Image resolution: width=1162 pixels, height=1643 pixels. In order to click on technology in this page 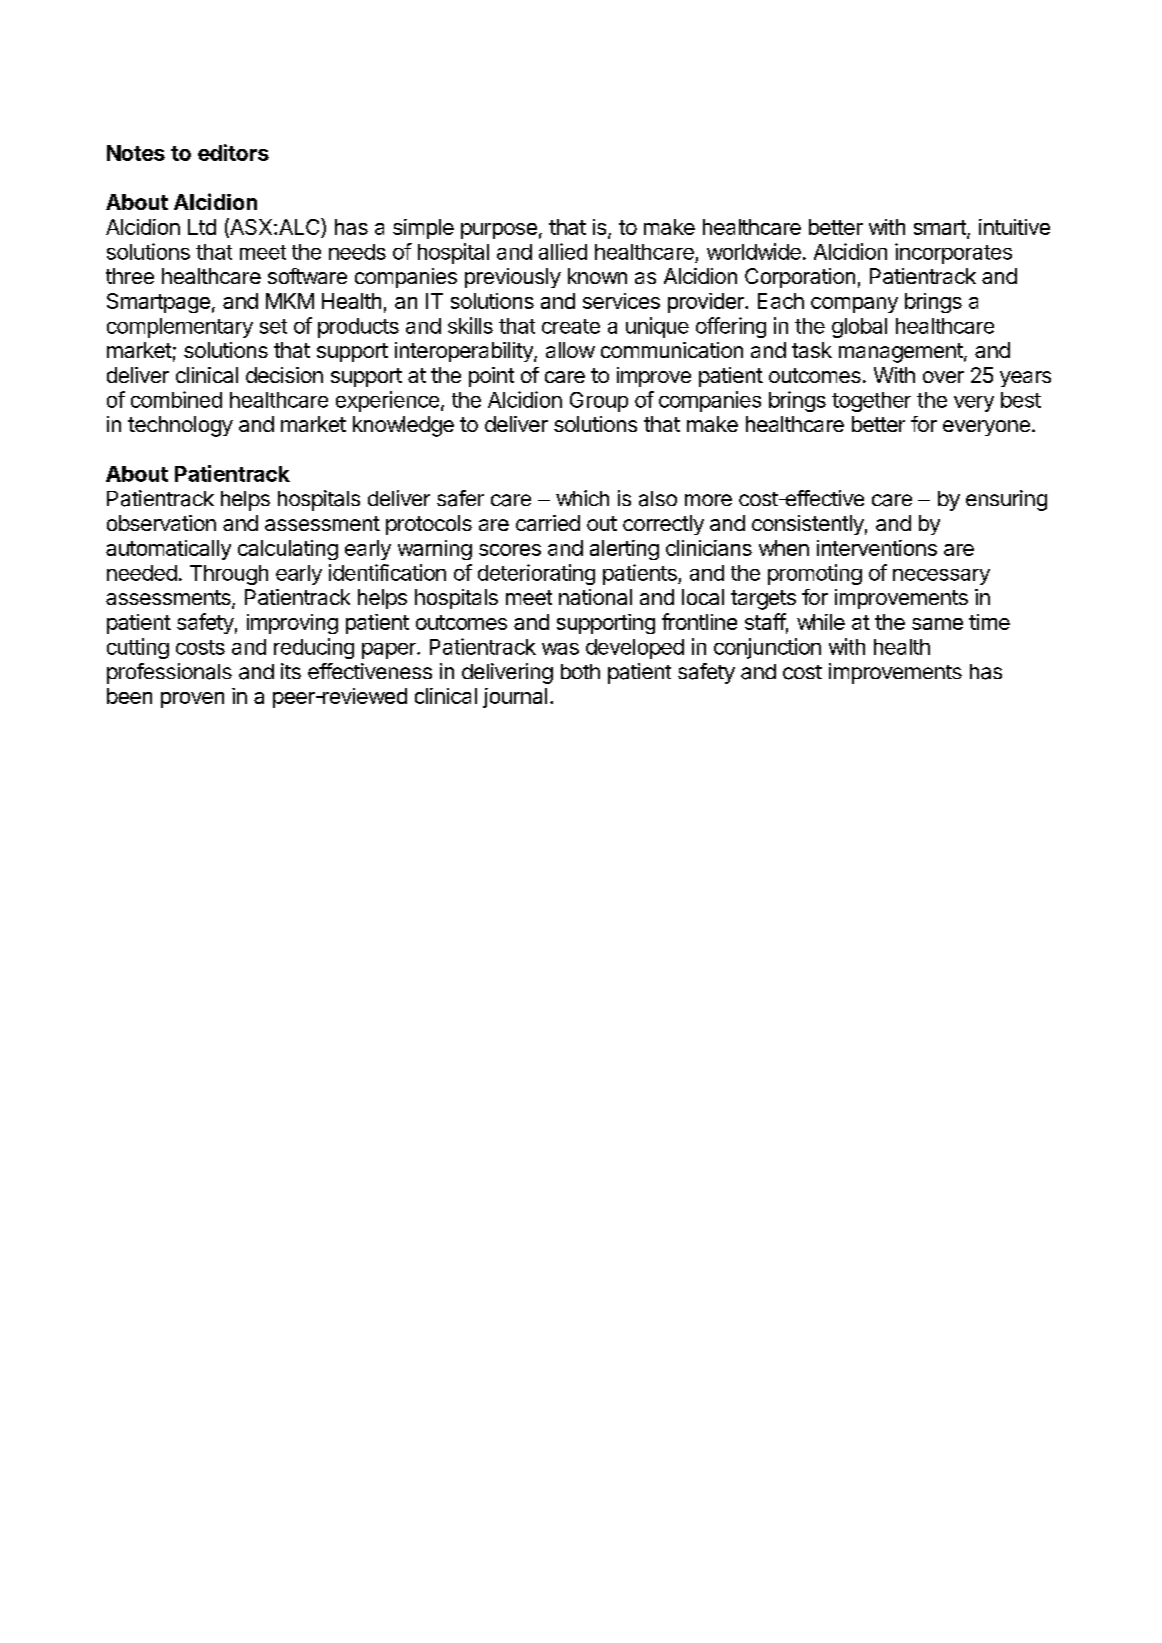, I will do `click(180, 426)`.
